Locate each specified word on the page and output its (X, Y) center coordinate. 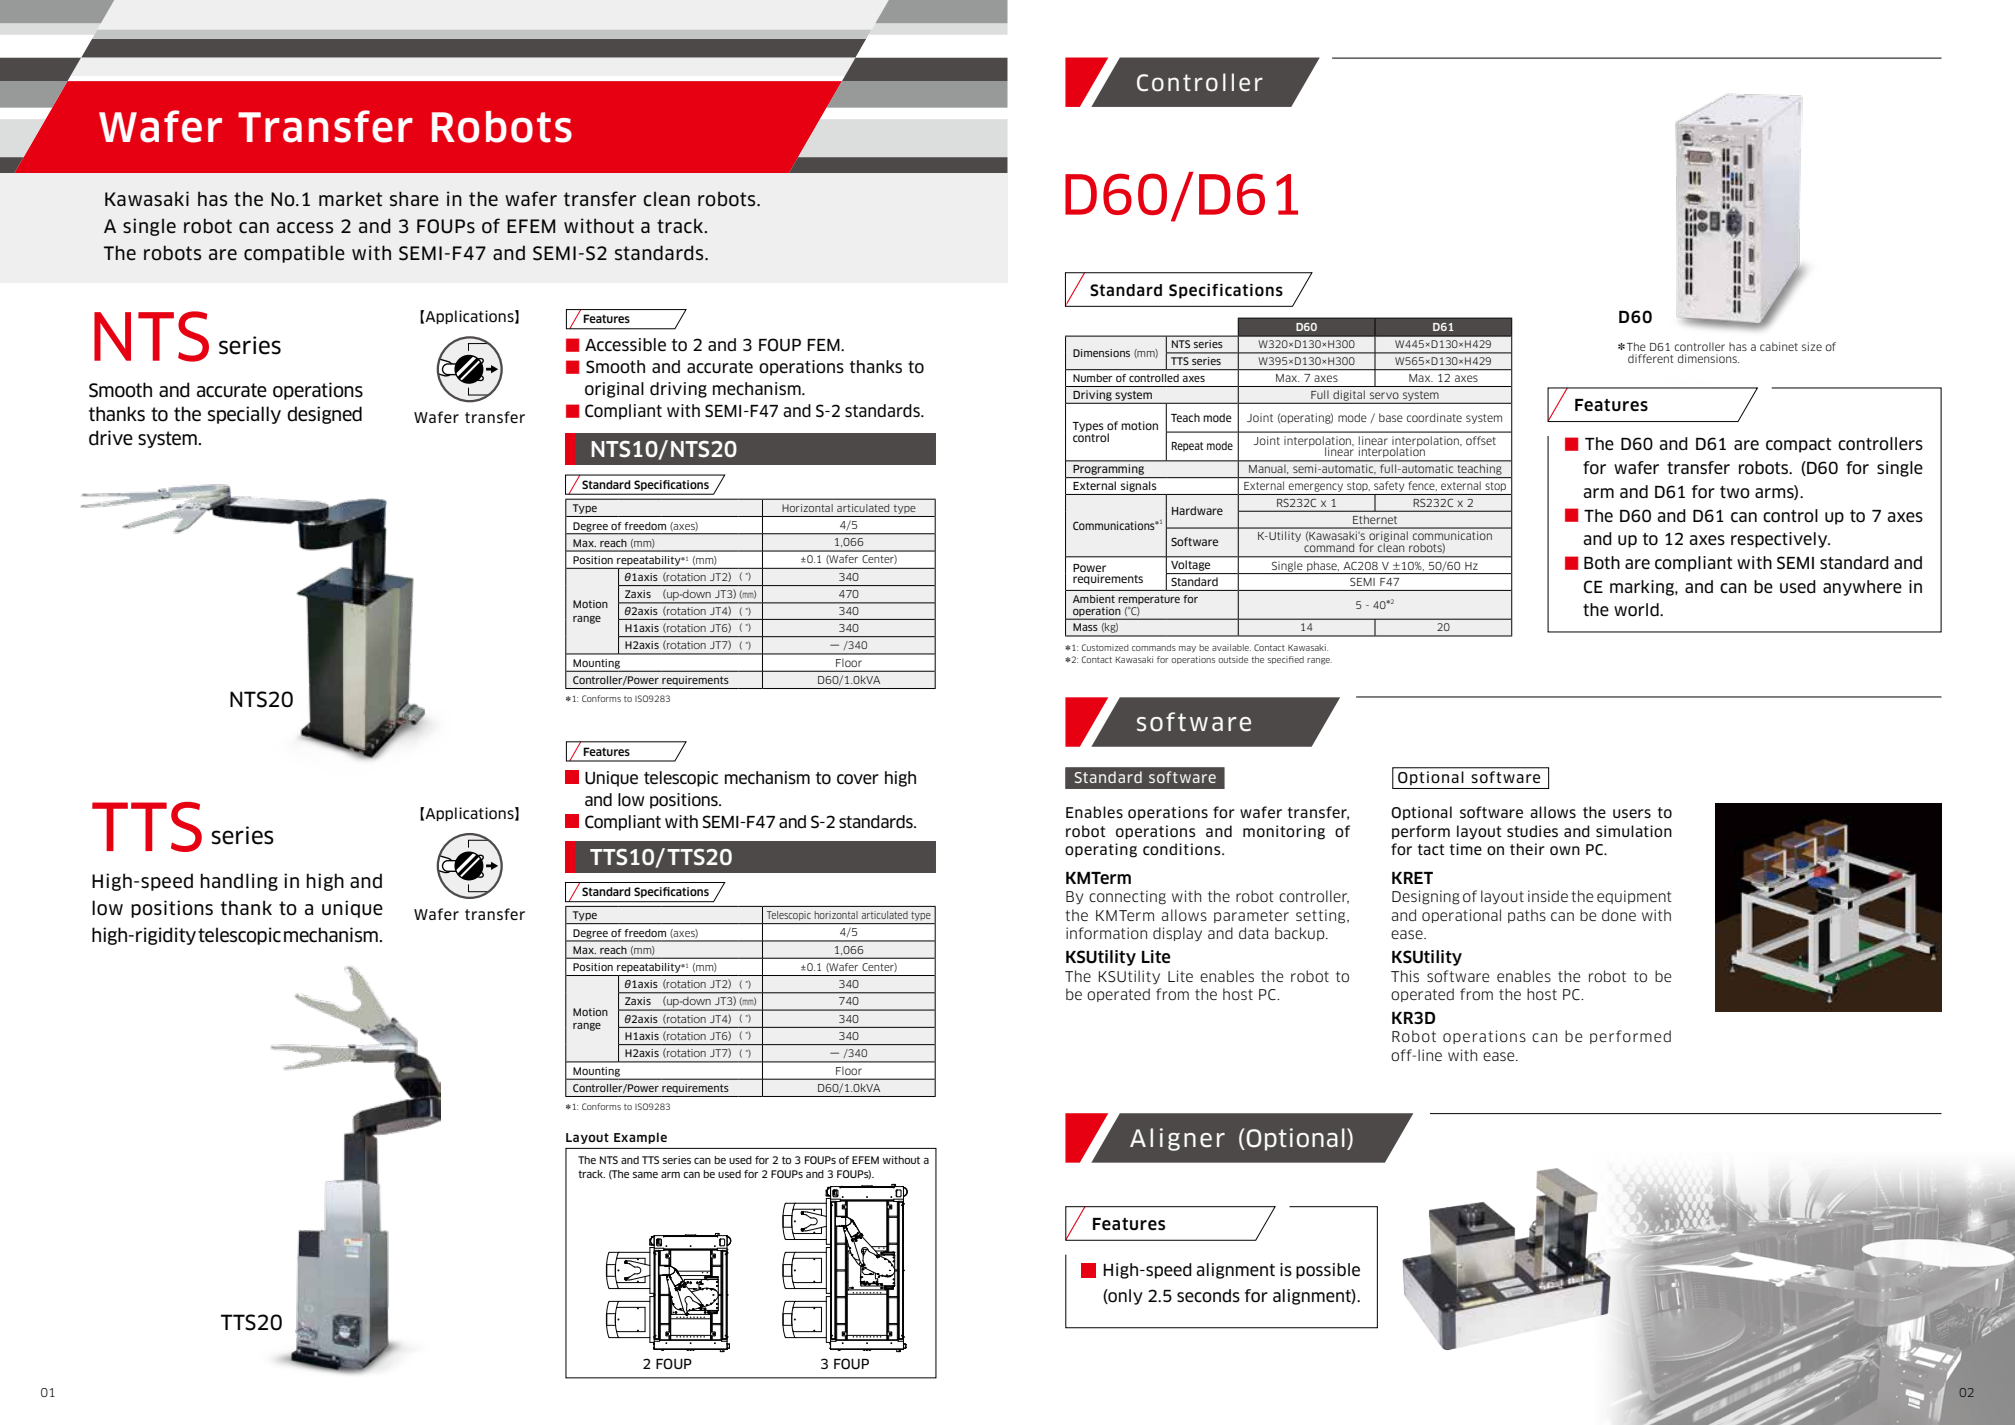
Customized (1105, 647)
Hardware (1197, 510)
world (1637, 610)
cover (858, 779)
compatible (294, 254)
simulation (1634, 831)
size (1812, 346)
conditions (1183, 849)
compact (1798, 445)
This (1405, 976)
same (645, 1175)
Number (1092, 378)
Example (640, 1138)
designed (324, 415)
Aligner (1177, 1139)
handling (239, 882)
